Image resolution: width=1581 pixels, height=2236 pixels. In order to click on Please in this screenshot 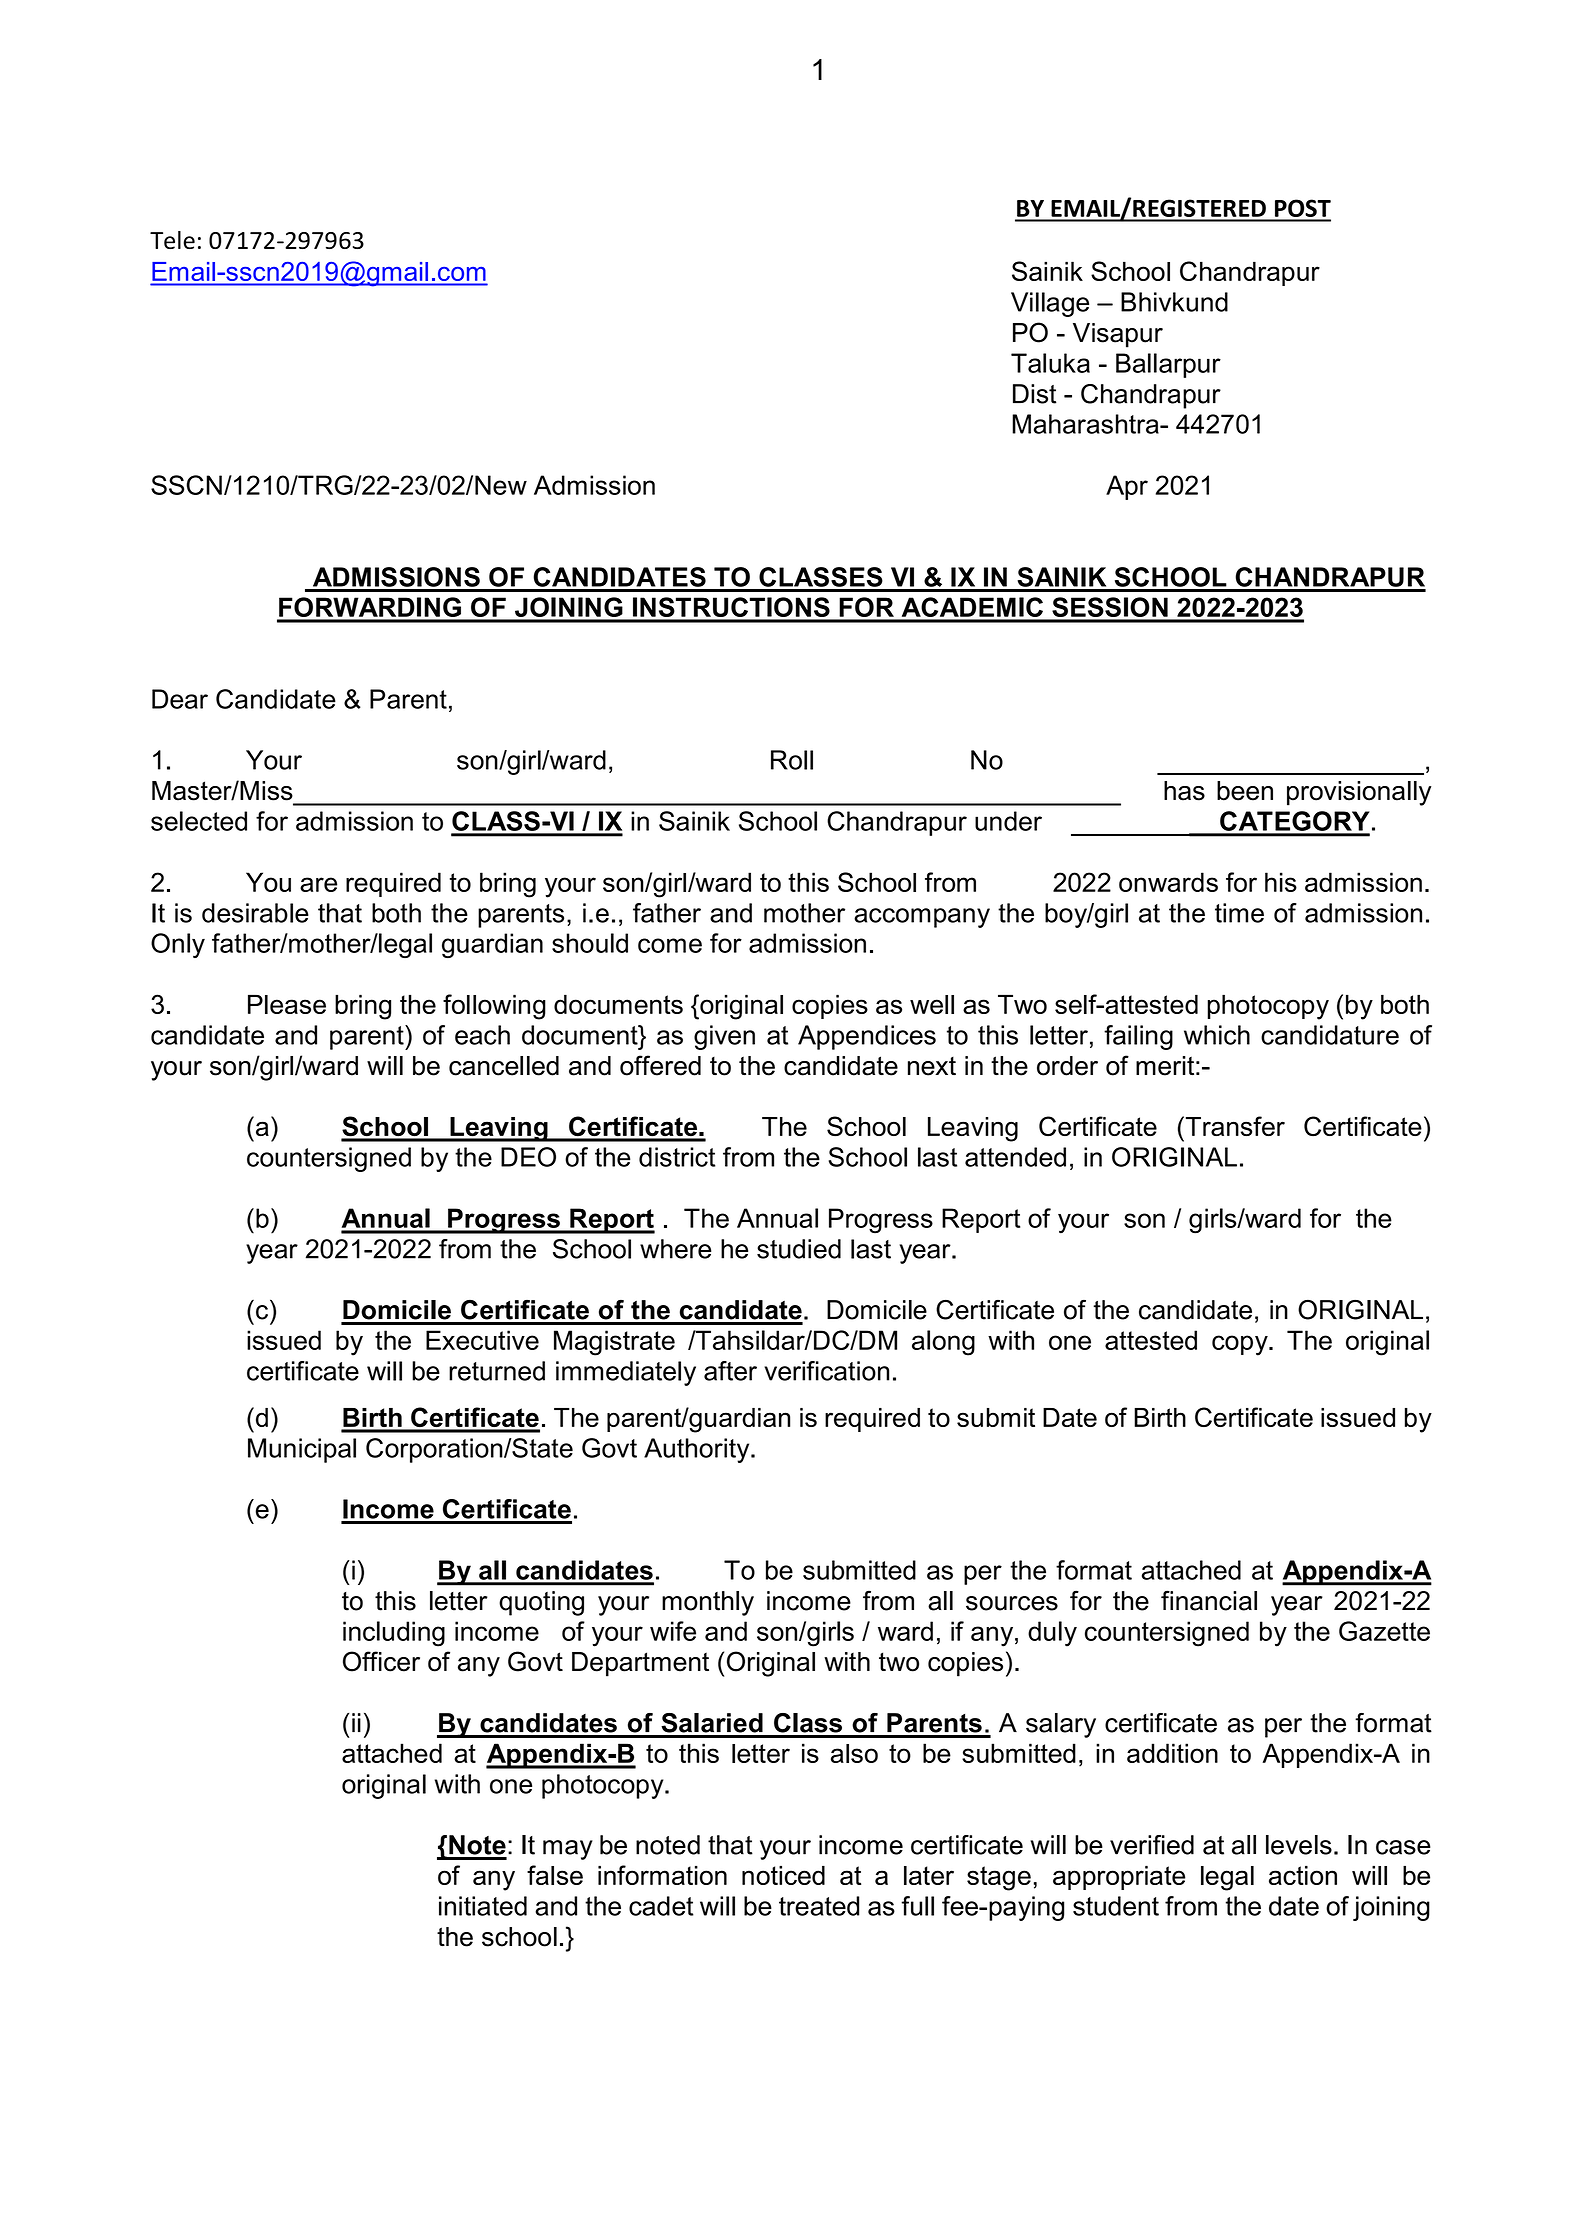, I will do `click(287, 1004)`.
